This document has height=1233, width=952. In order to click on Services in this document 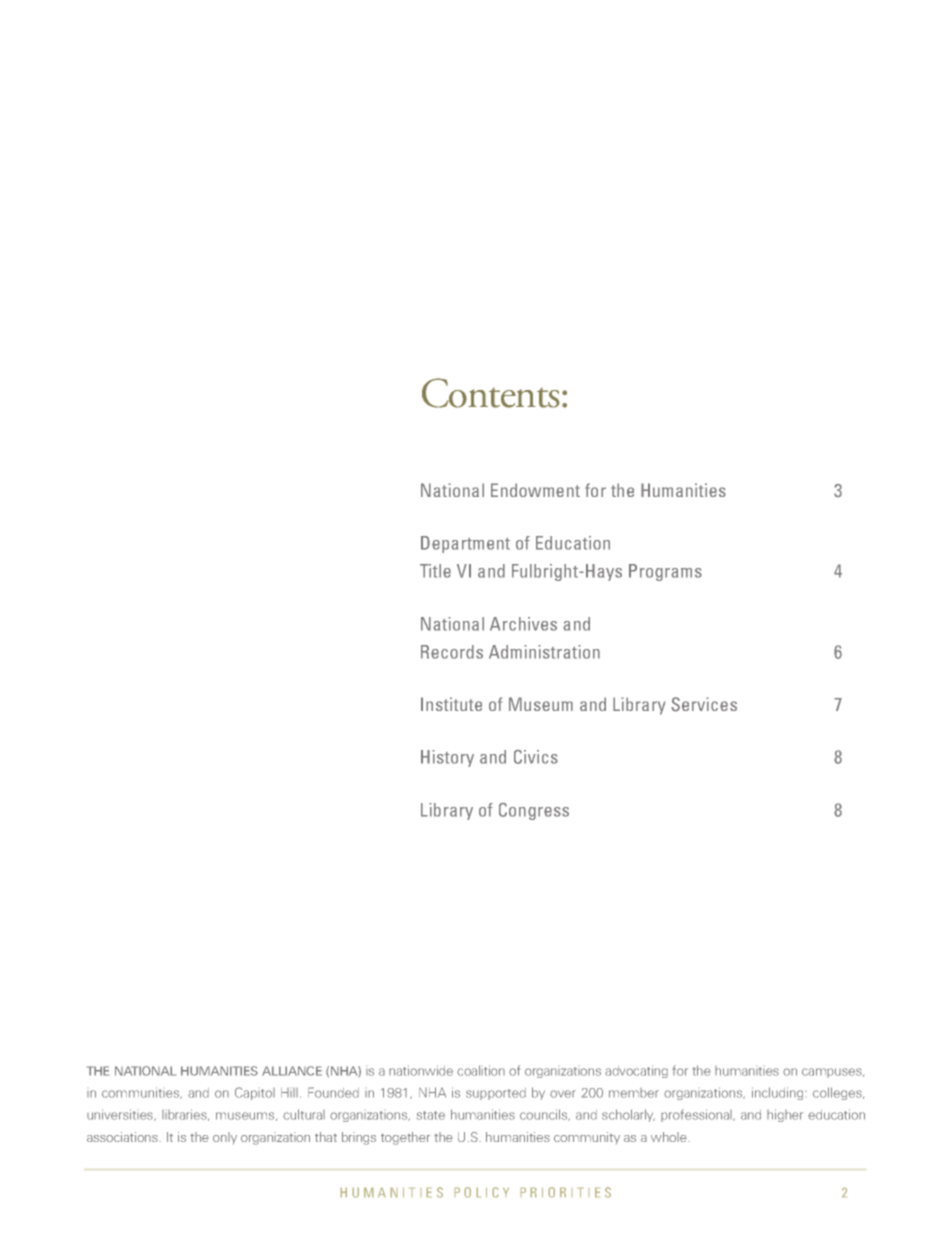, I will do `click(704, 704)`.
